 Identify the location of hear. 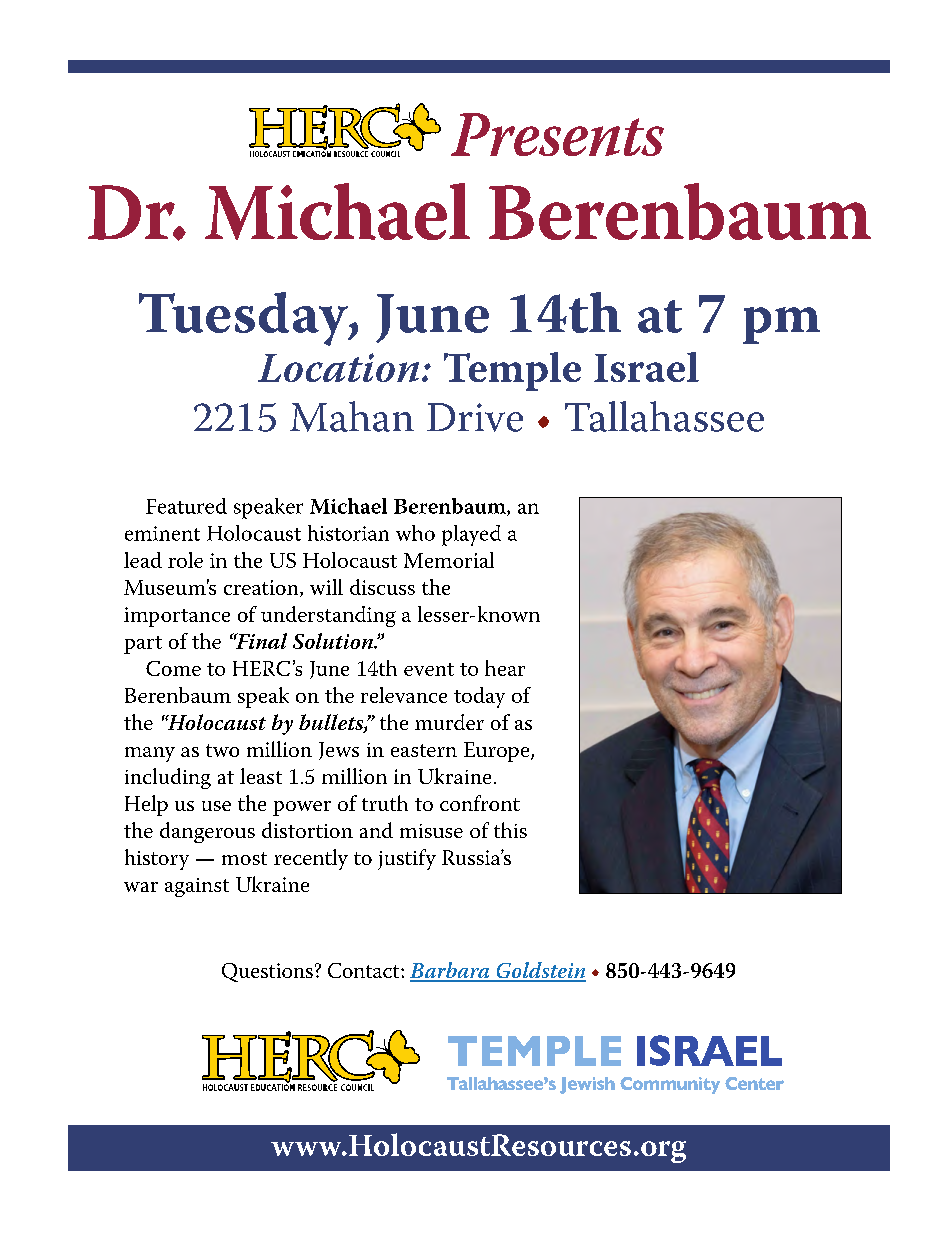
(505, 668).
